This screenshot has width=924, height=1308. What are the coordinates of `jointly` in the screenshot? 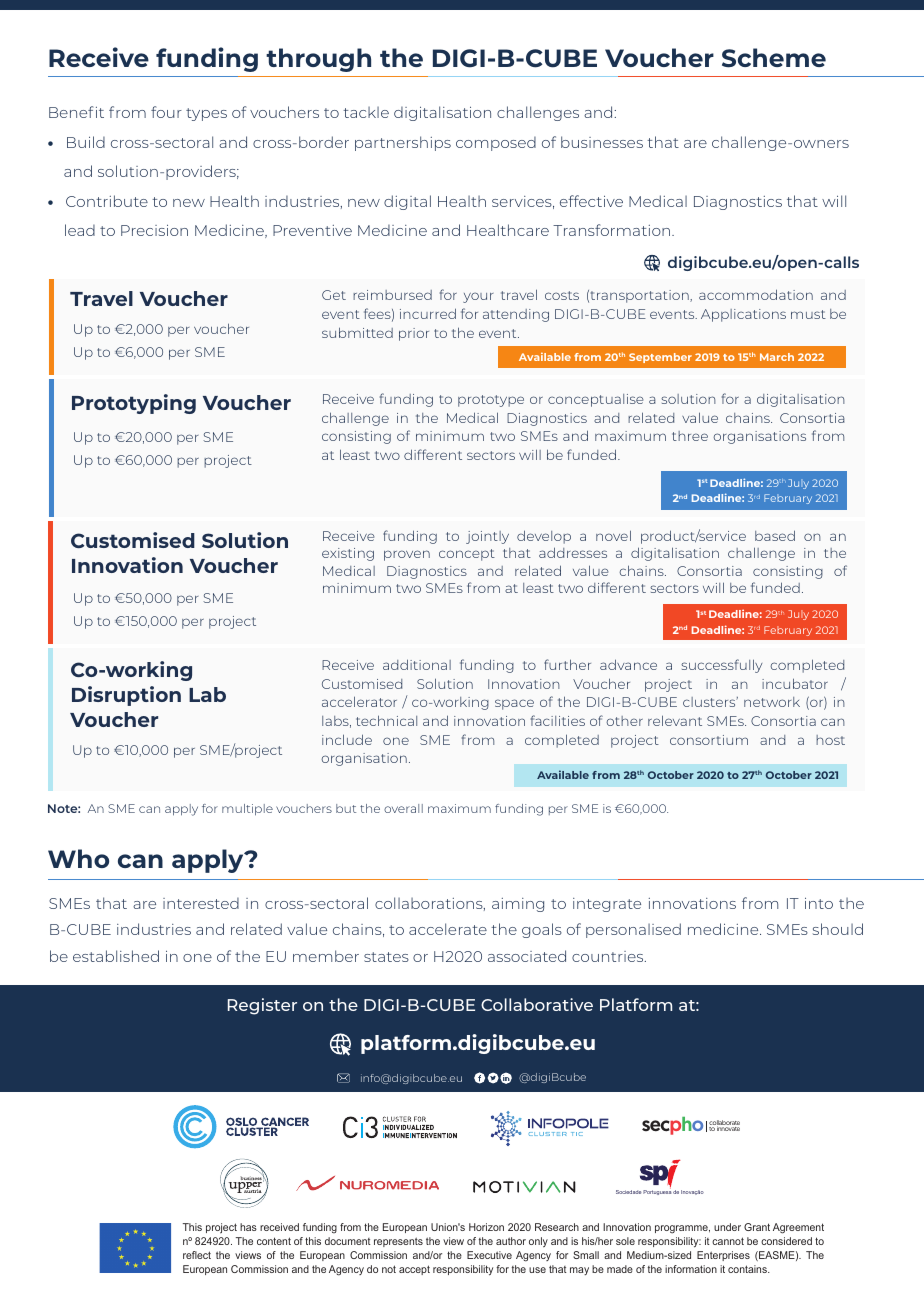 It's located at (487, 537).
